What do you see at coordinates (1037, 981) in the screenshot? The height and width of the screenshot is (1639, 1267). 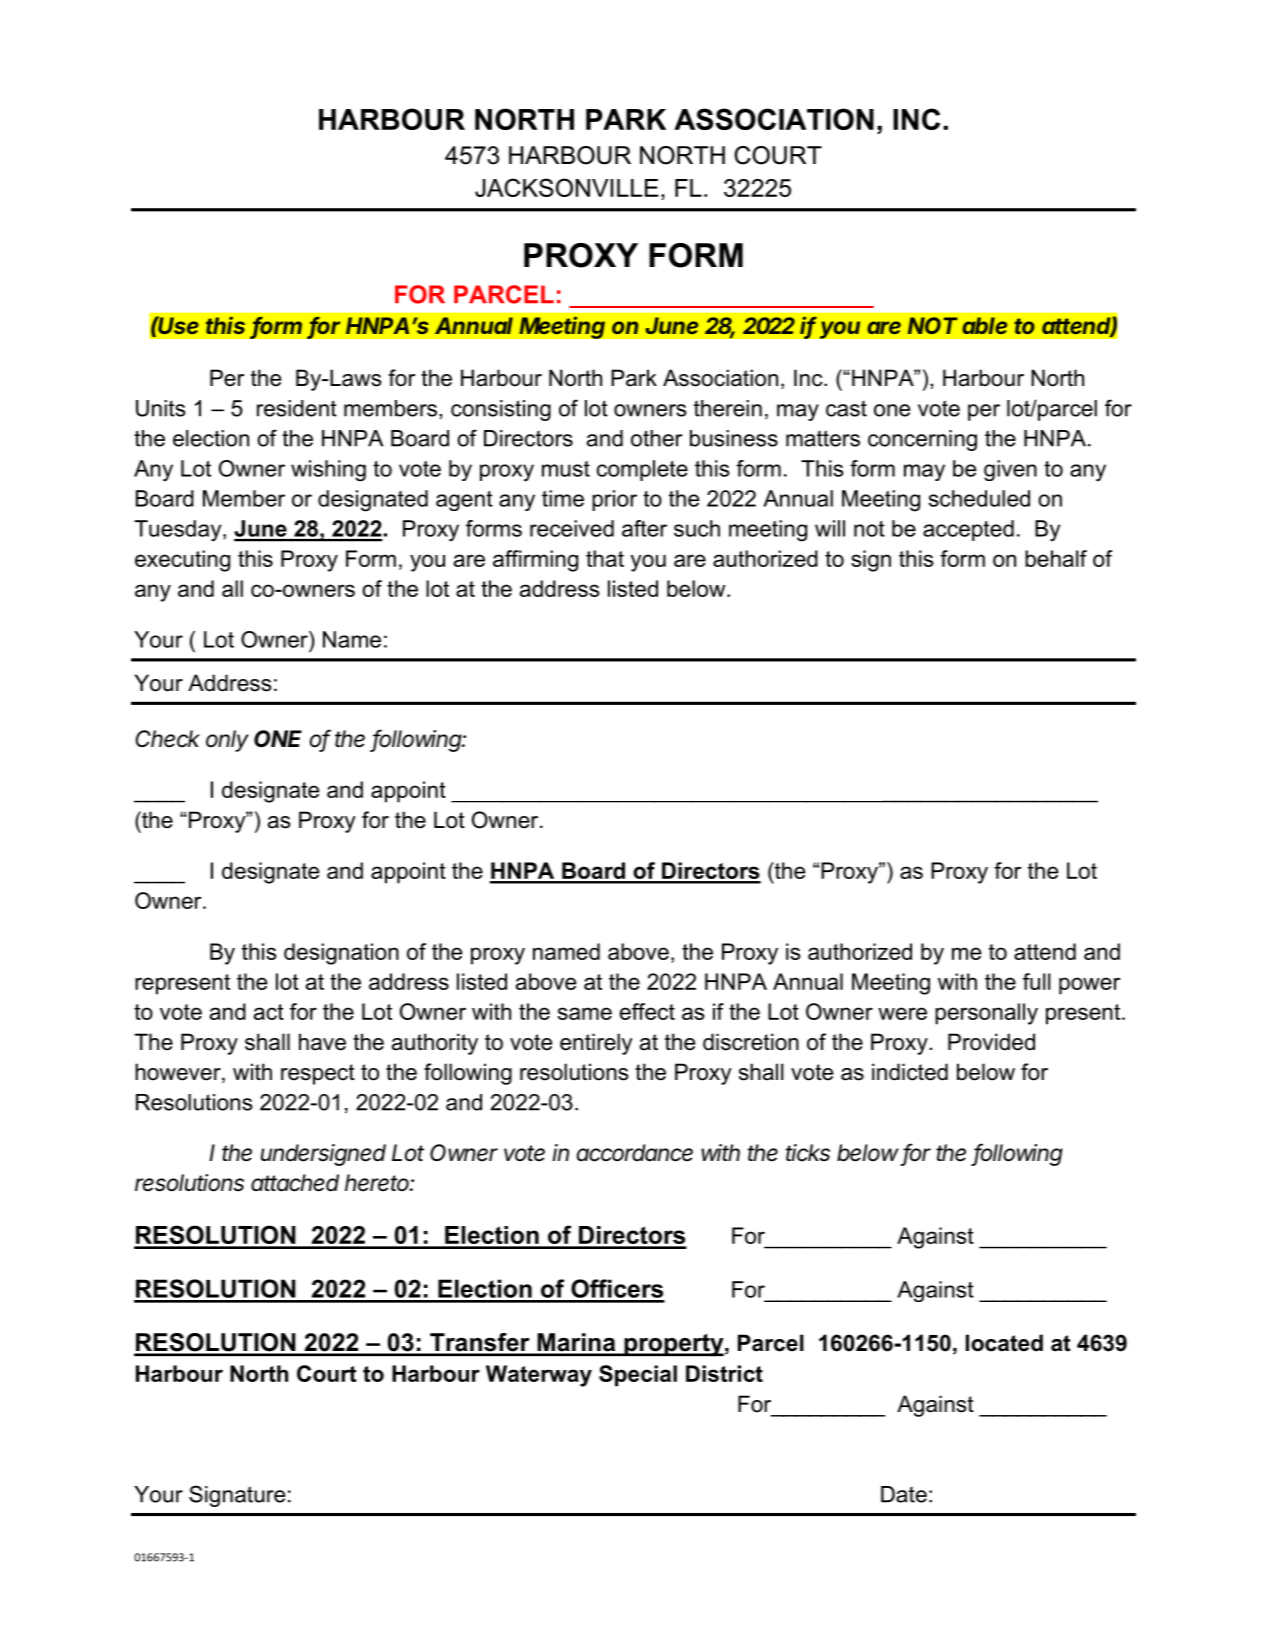 I see `full` at bounding box center [1037, 981].
